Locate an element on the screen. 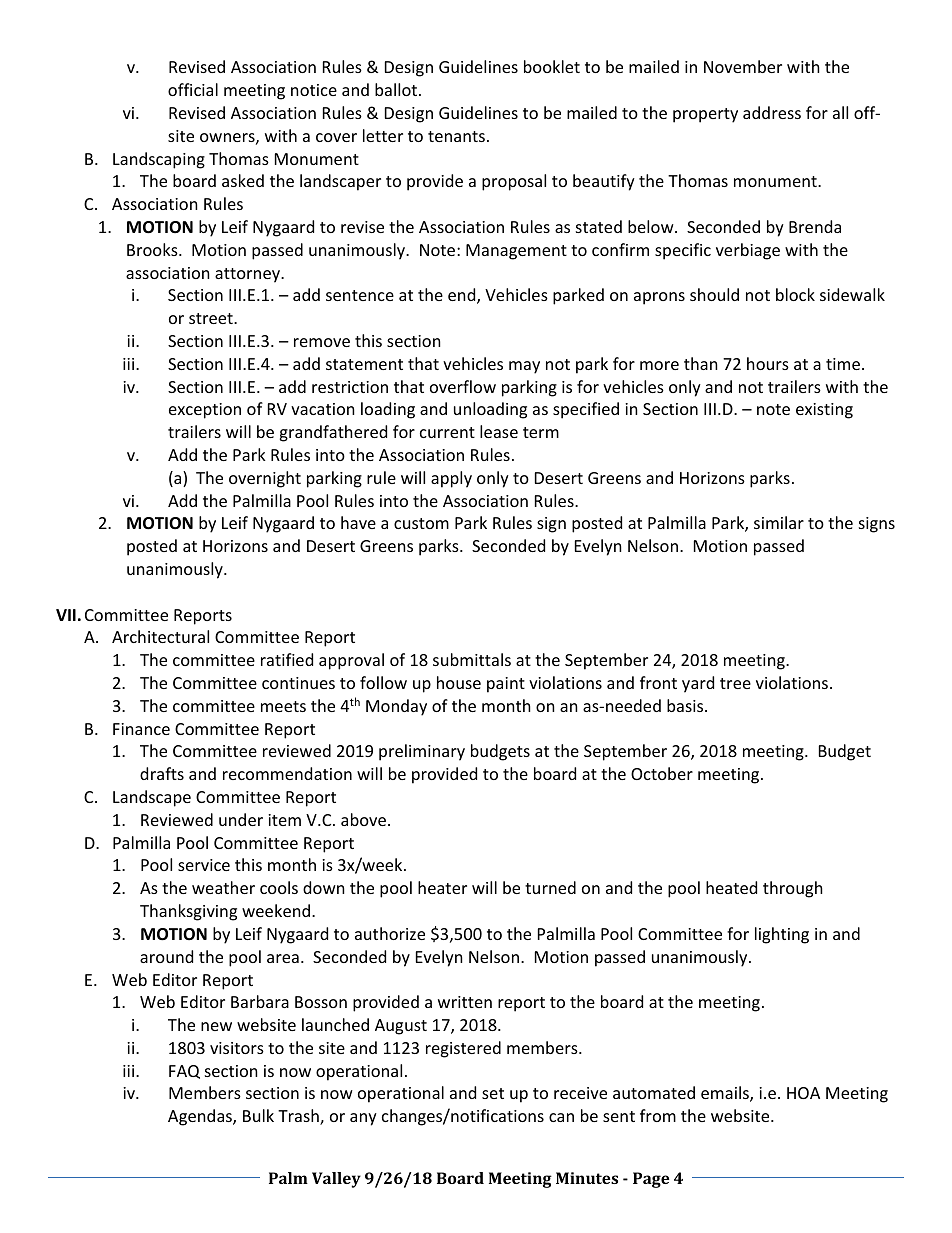 This screenshot has width=952, height=1233. tenants is located at coordinates (456, 136).
